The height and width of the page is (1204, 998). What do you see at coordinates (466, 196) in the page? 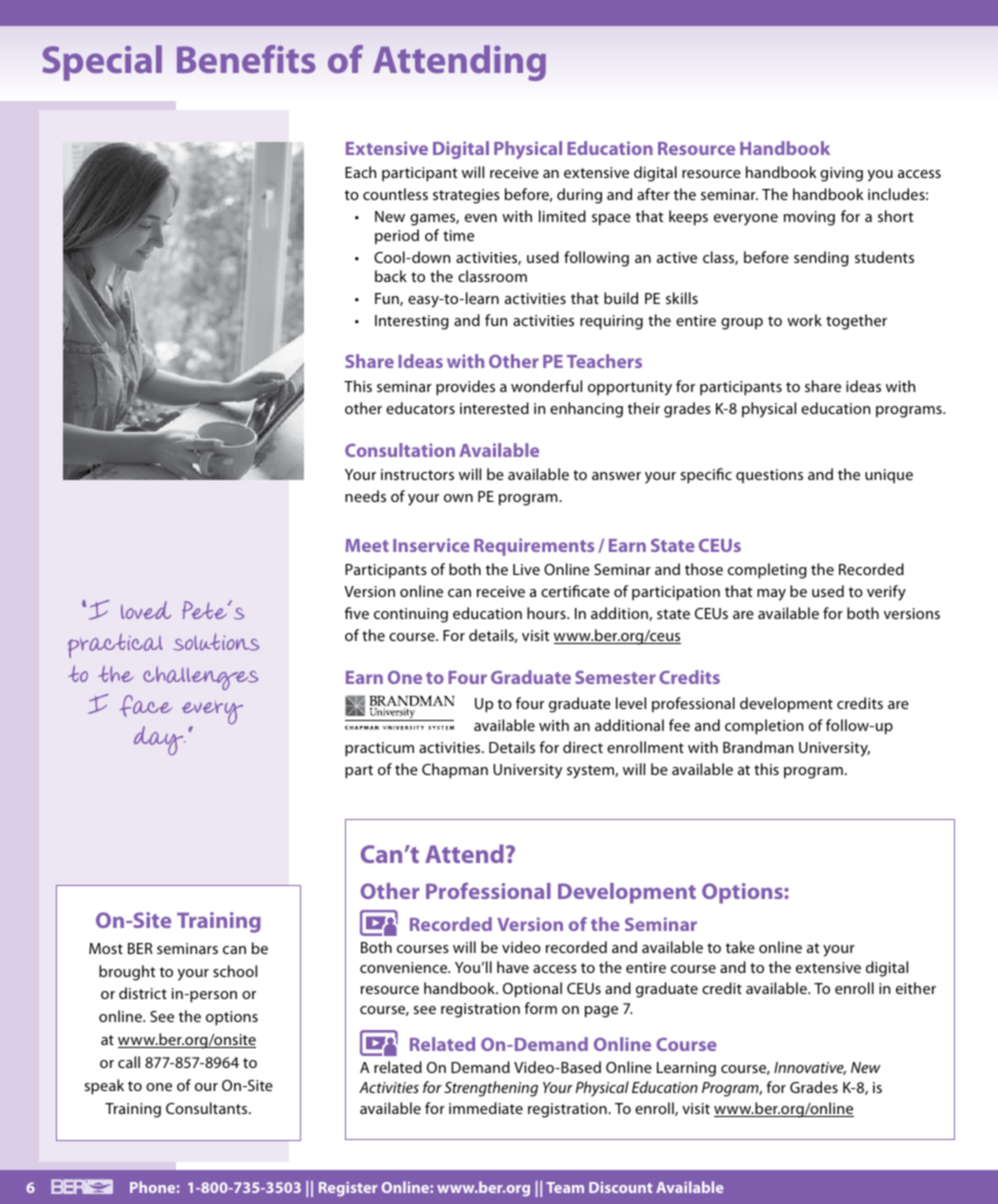
I see `strategies` at bounding box center [466, 196].
